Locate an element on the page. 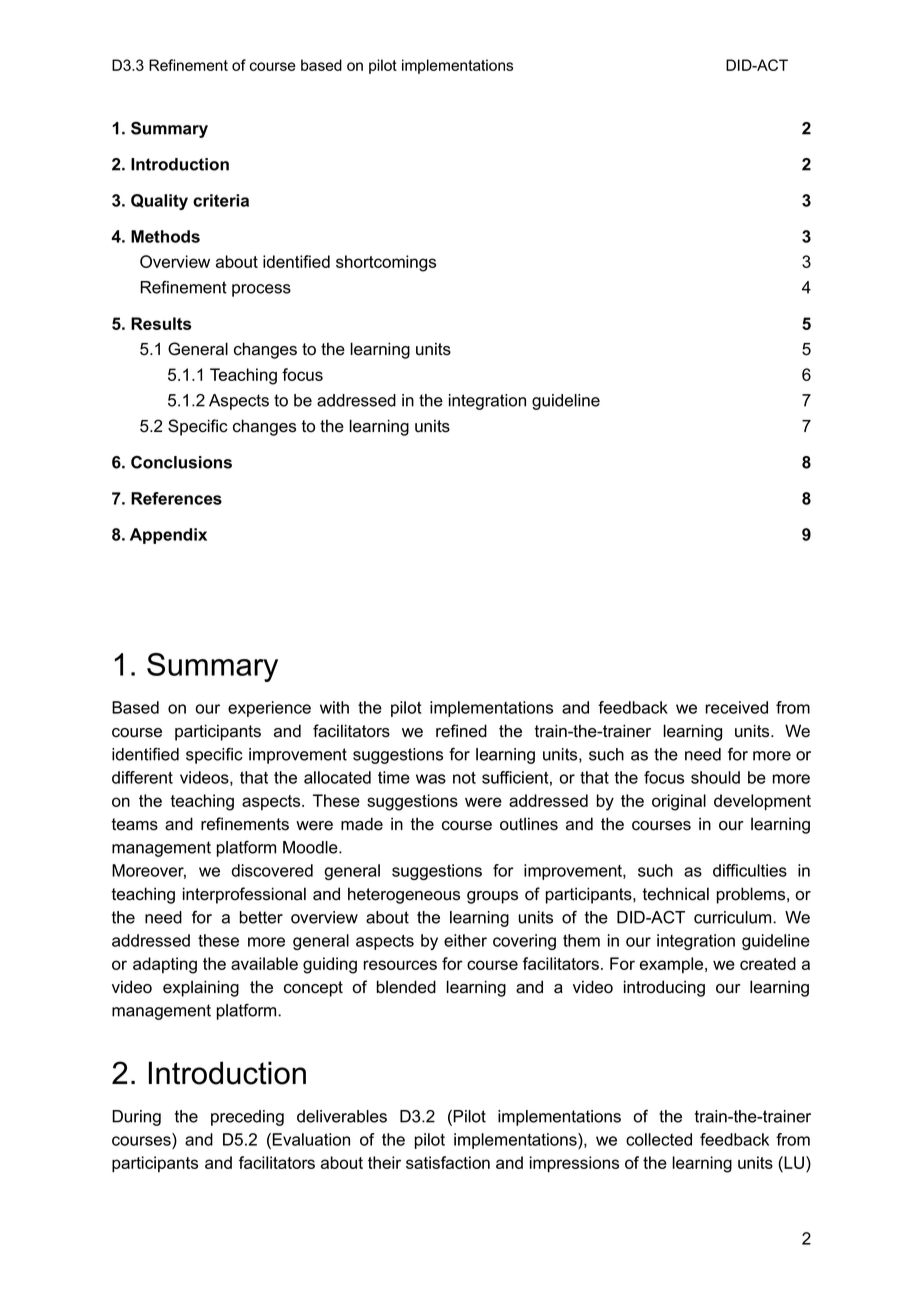 The width and height of the image is (924, 1307). teams is located at coordinates (135, 824).
